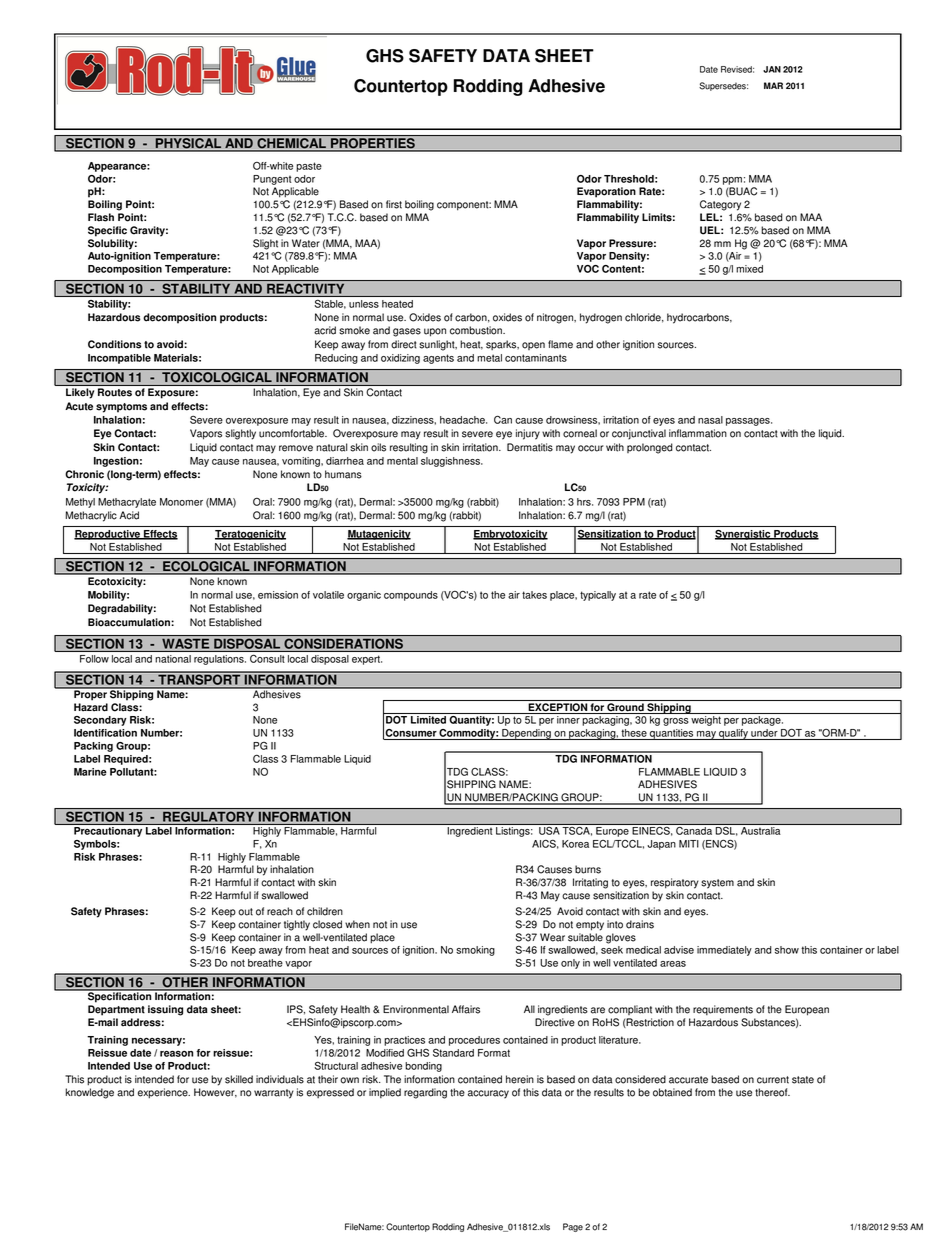  Describe the element at coordinates (698, 433) in the document. I see `inflammation` at that location.
